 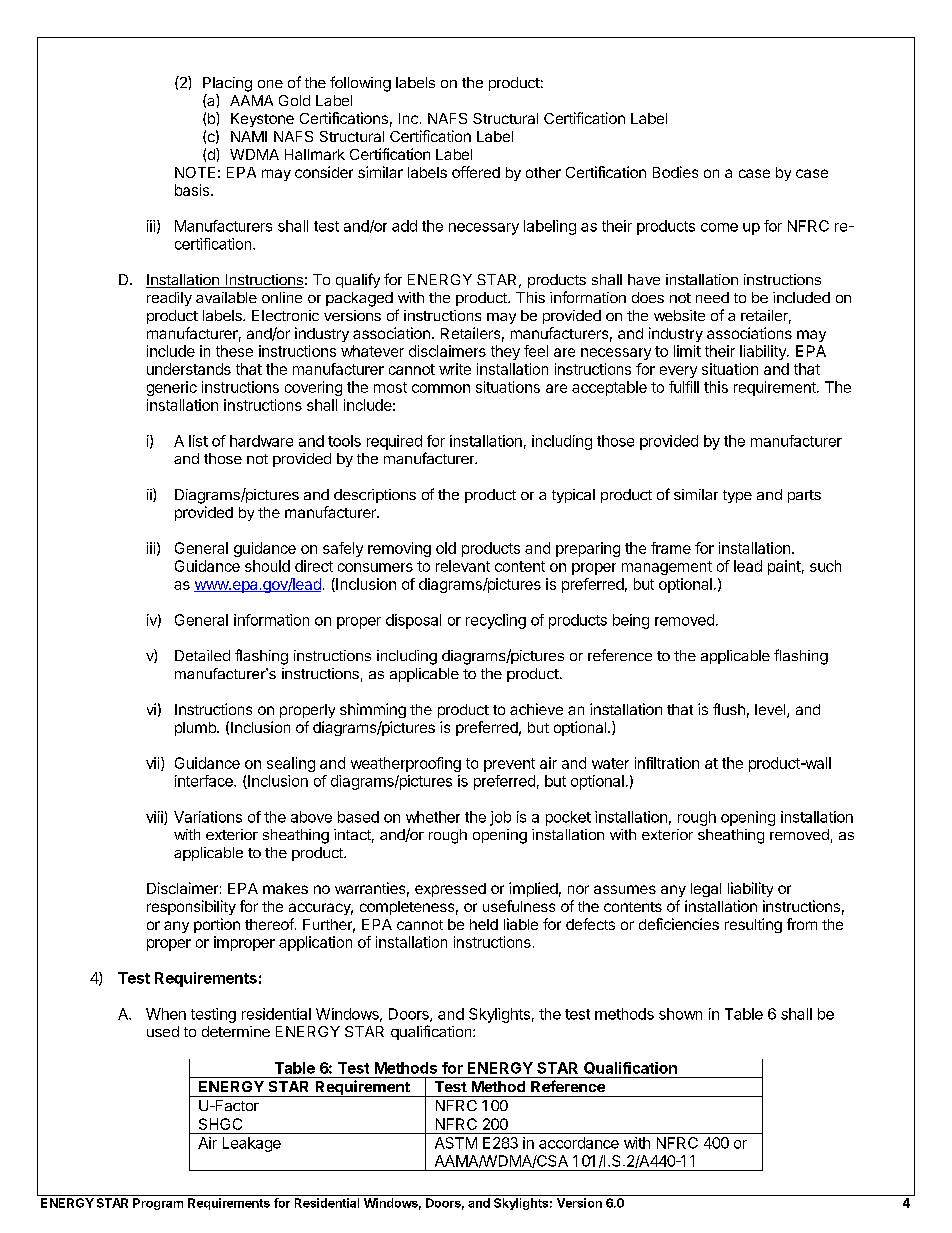 I want to click on job, so click(x=500, y=818).
